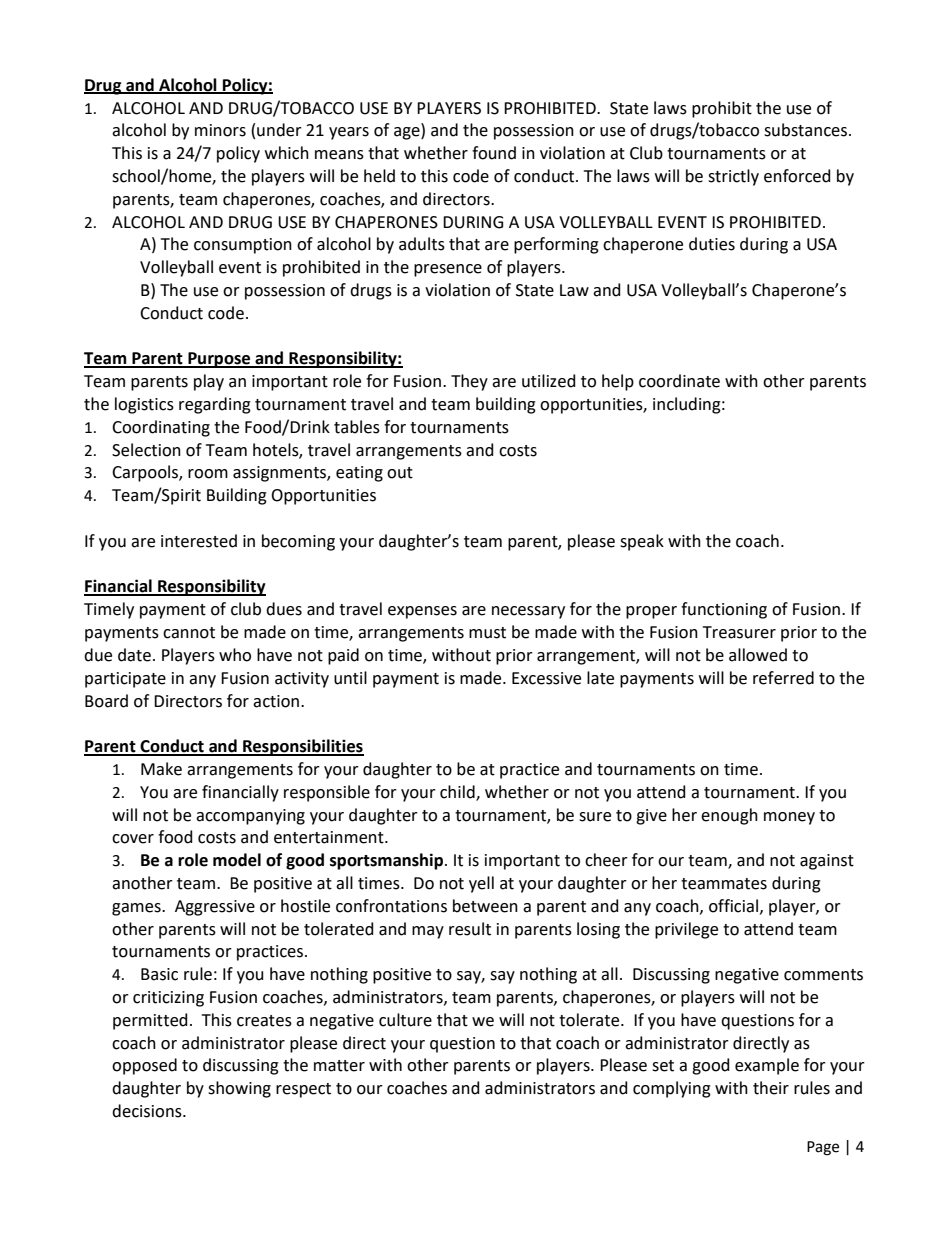 This screenshot has width=952, height=1233. I want to click on cannot, so click(189, 633).
